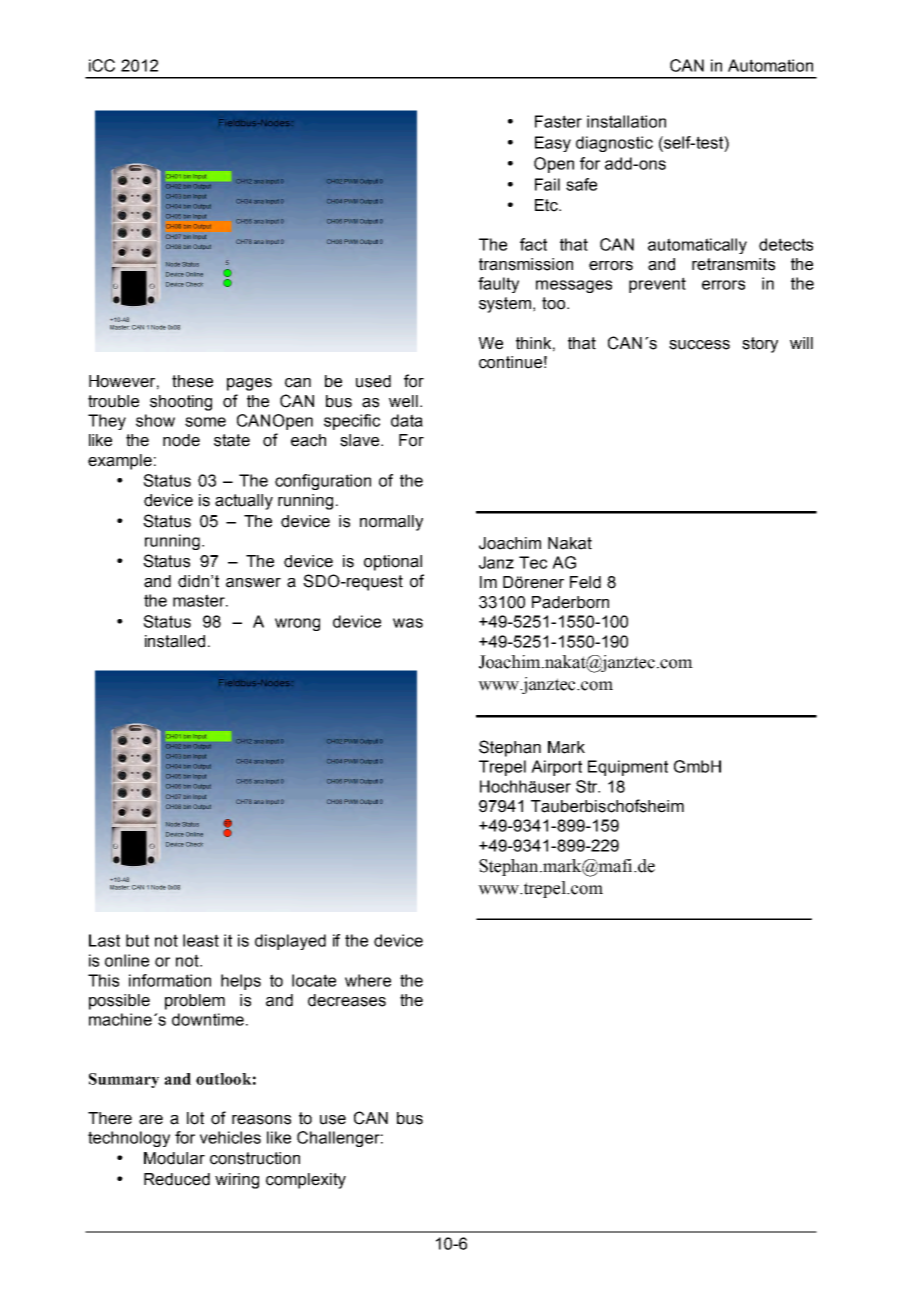  I want to click on success, so click(699, 345).
